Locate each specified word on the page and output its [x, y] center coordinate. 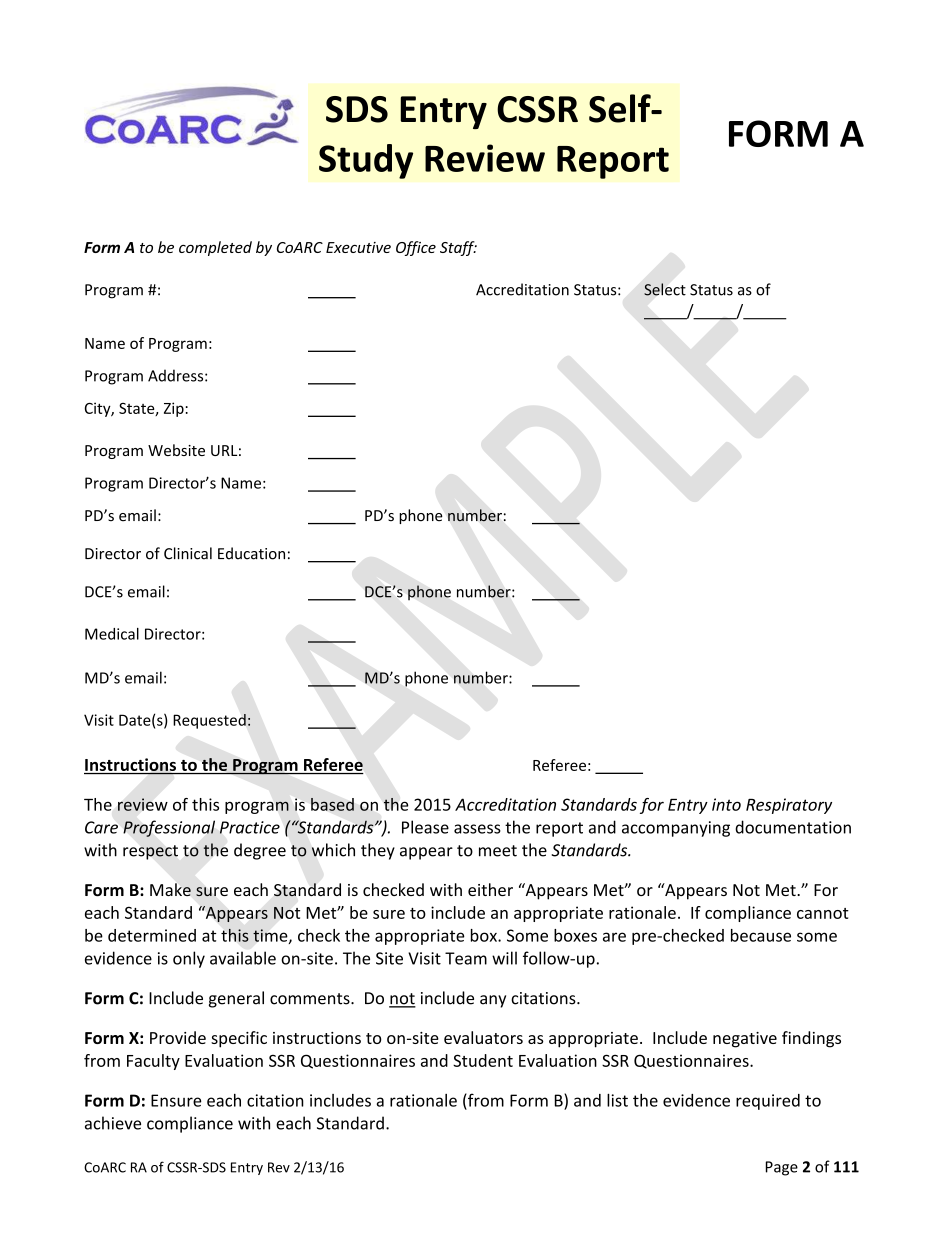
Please [425, 827]
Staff [458, 248]
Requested [209, 721]
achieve [113, 1123]
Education [251, 553]
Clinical [188, 553]
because [761, 935]
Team [466, 958]
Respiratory [789, 806]
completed [215, 248]
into [726, 804]
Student [483, 1060]
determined [152, 935]
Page [782, 1168]
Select [665, 289]
